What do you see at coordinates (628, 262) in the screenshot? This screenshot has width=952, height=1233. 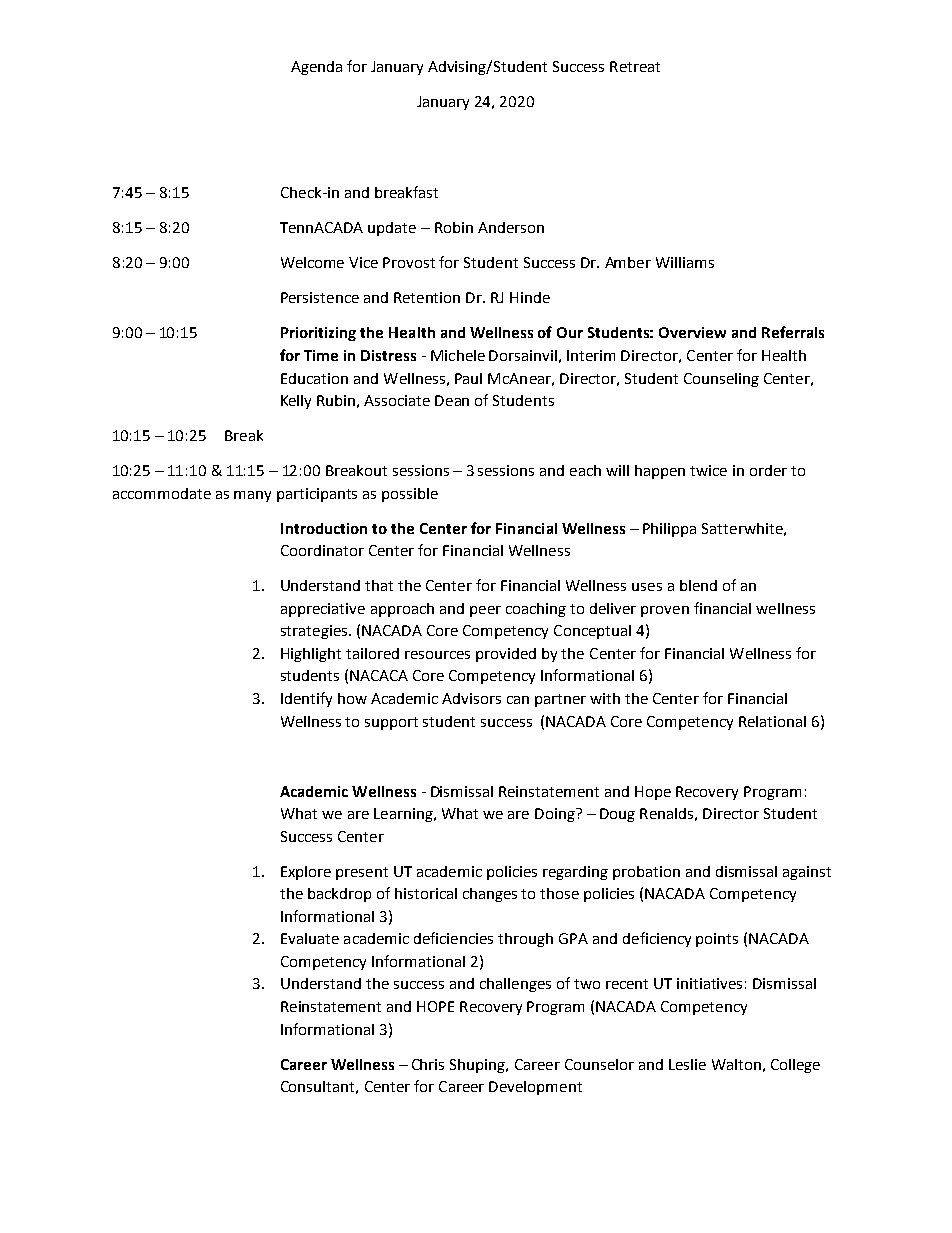 I see `Amber` at bounding box center [628, 262].
